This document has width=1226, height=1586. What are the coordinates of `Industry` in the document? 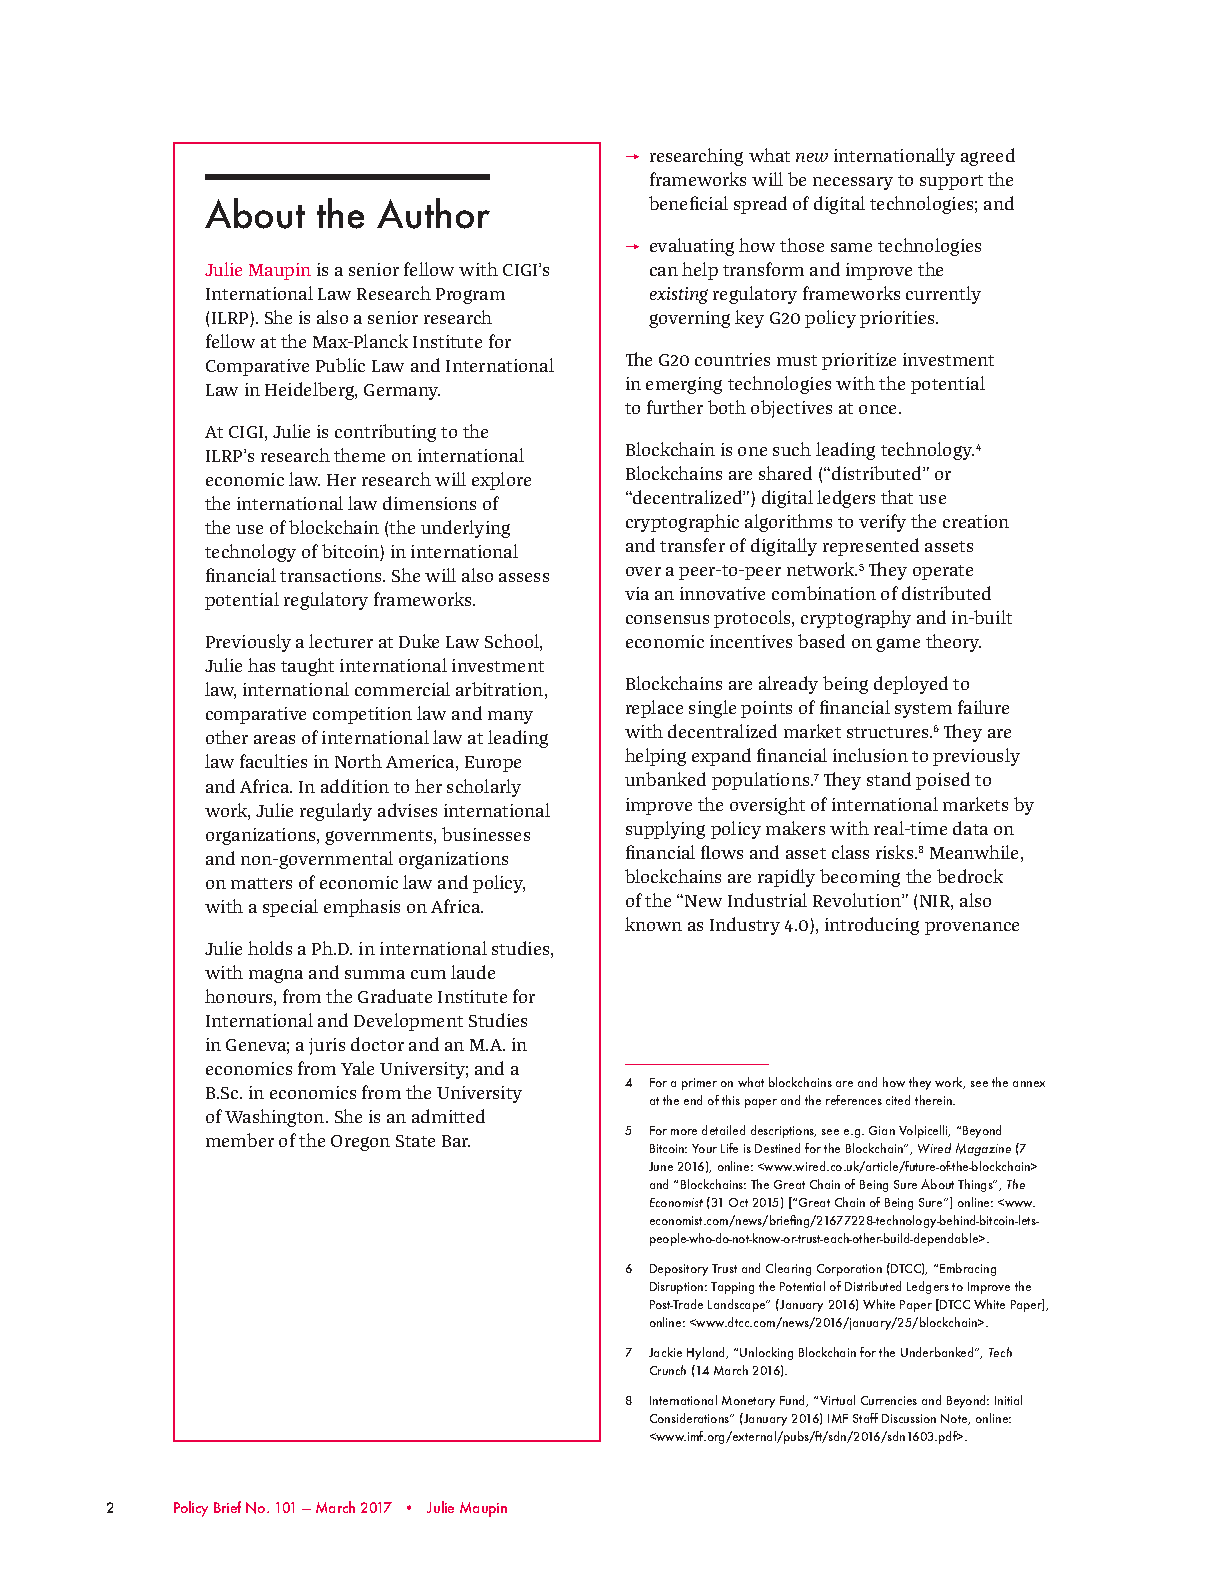 It's located at (745, 926).
